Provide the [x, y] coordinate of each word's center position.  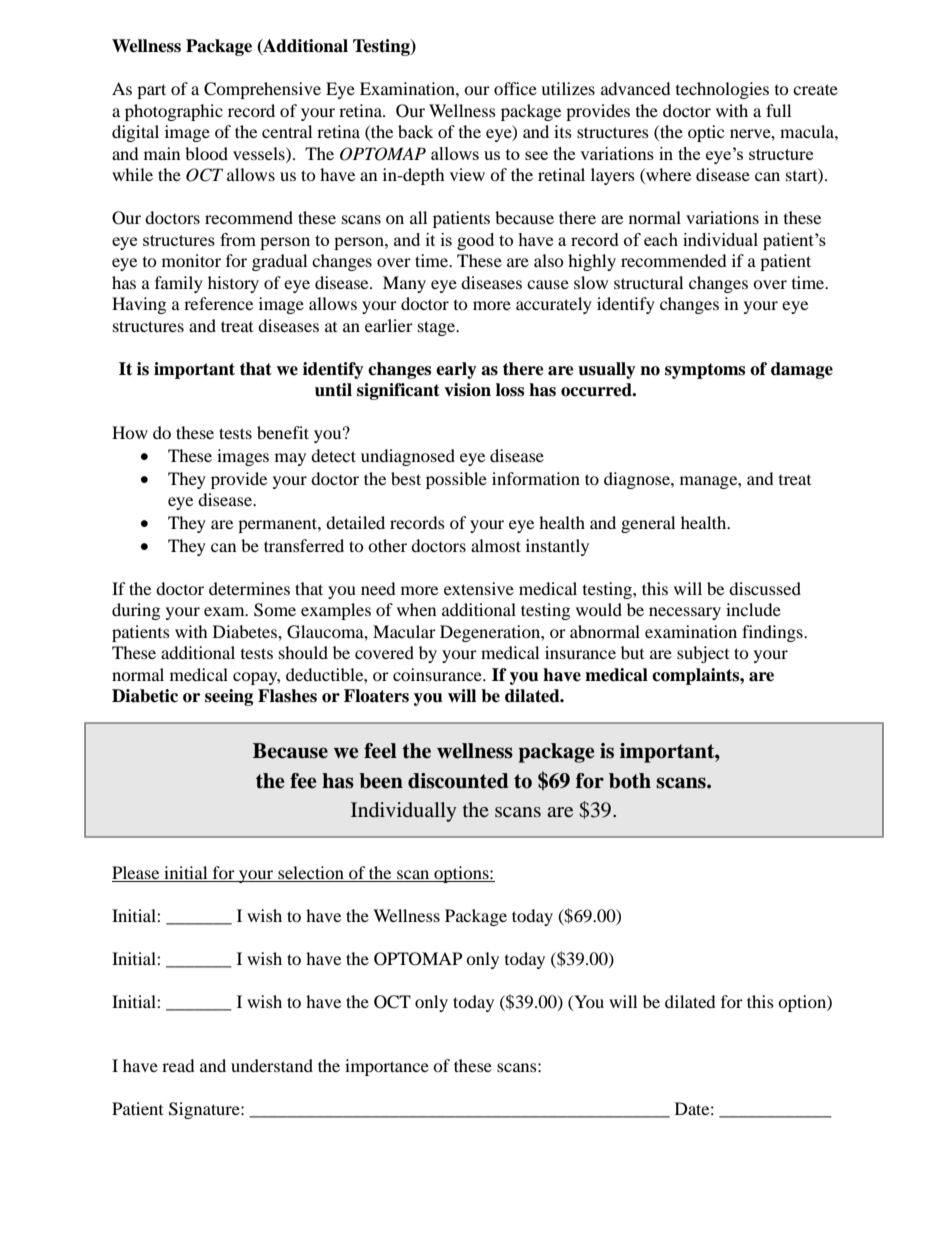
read [178, 1065]
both [630, 781]
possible [456, 480]
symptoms [705, 371]
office [515, 88]
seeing [229, 697]
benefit [283, 432]
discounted [458, 781]
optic [706, 133]
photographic [174, 112]
